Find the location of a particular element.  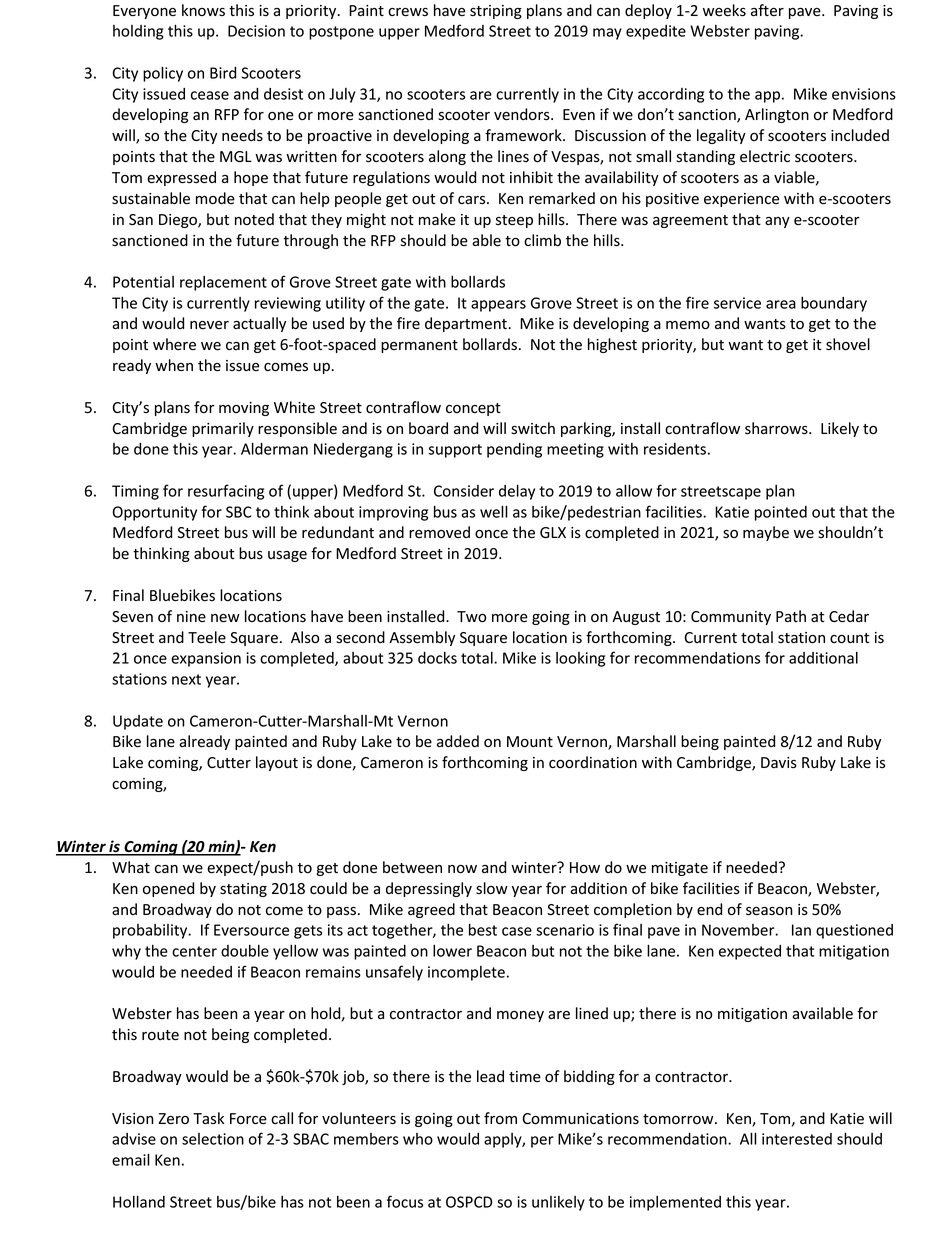

never is located at coordinates (209, 325).
